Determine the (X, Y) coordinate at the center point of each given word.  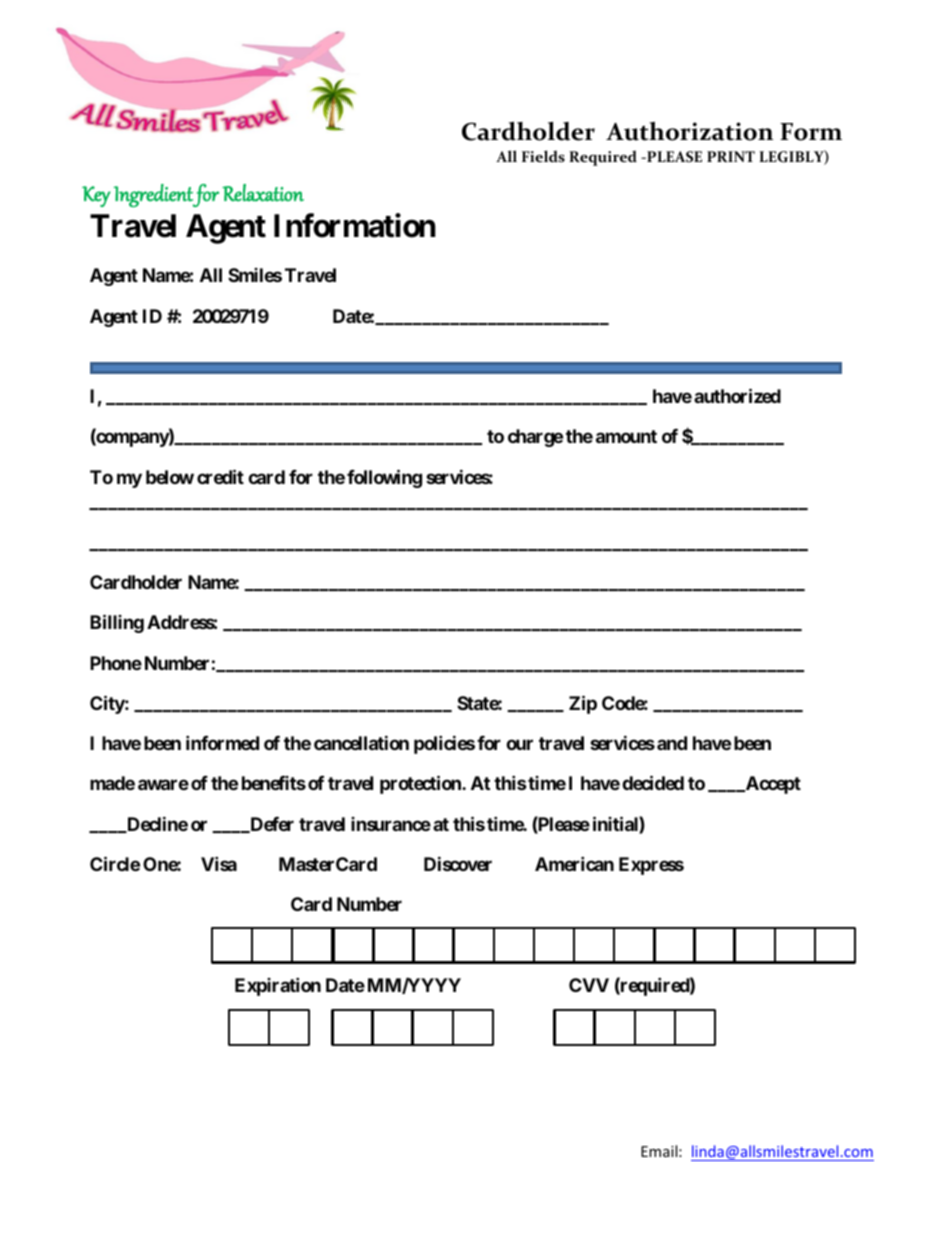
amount (626, 436)
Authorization (689, 131)
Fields (543, 156)
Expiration (278, 986)
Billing (117, 623)
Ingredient (153, 196)
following (384, 478)
